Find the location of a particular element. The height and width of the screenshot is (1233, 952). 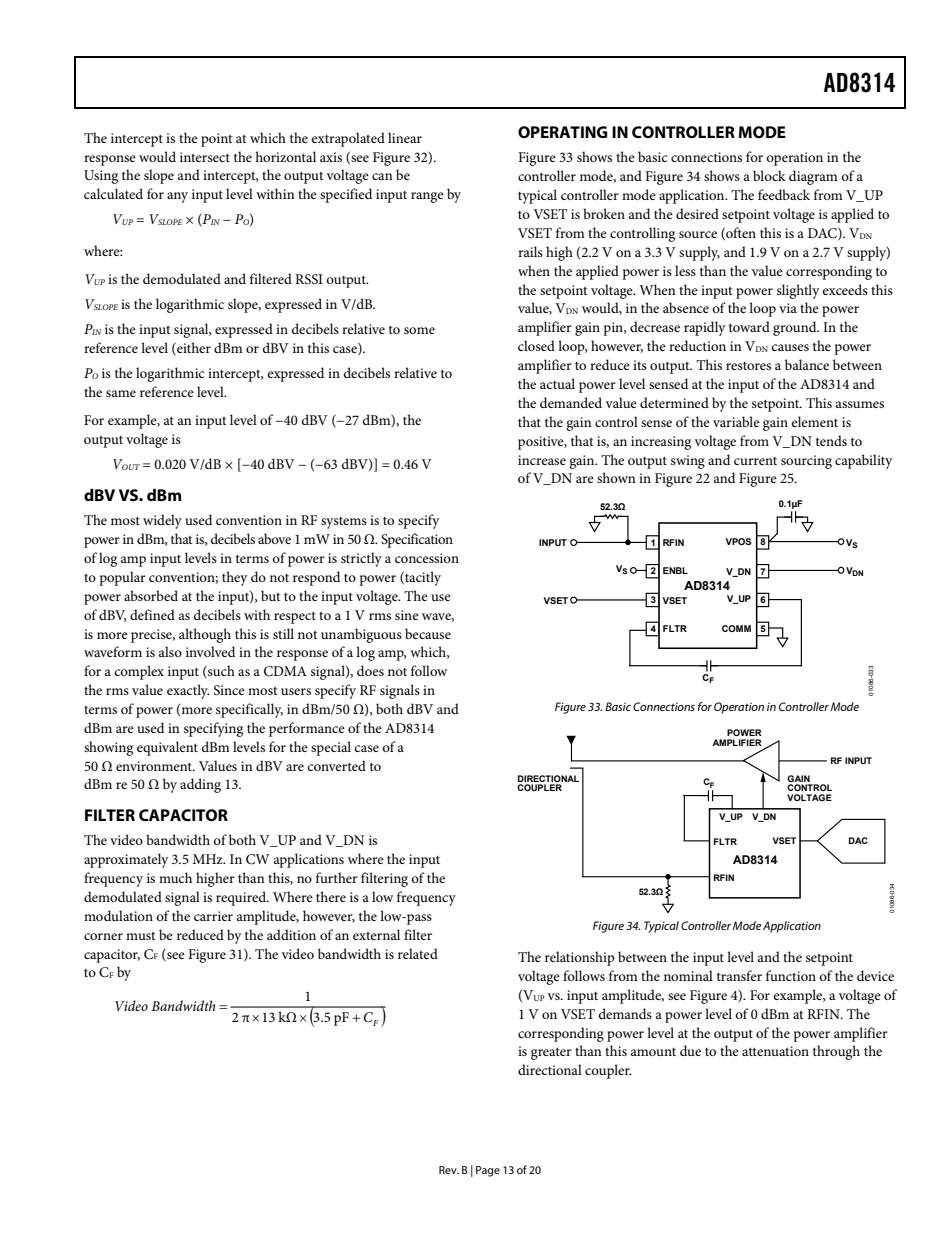

COMM is located at coordinates (736, 628).
